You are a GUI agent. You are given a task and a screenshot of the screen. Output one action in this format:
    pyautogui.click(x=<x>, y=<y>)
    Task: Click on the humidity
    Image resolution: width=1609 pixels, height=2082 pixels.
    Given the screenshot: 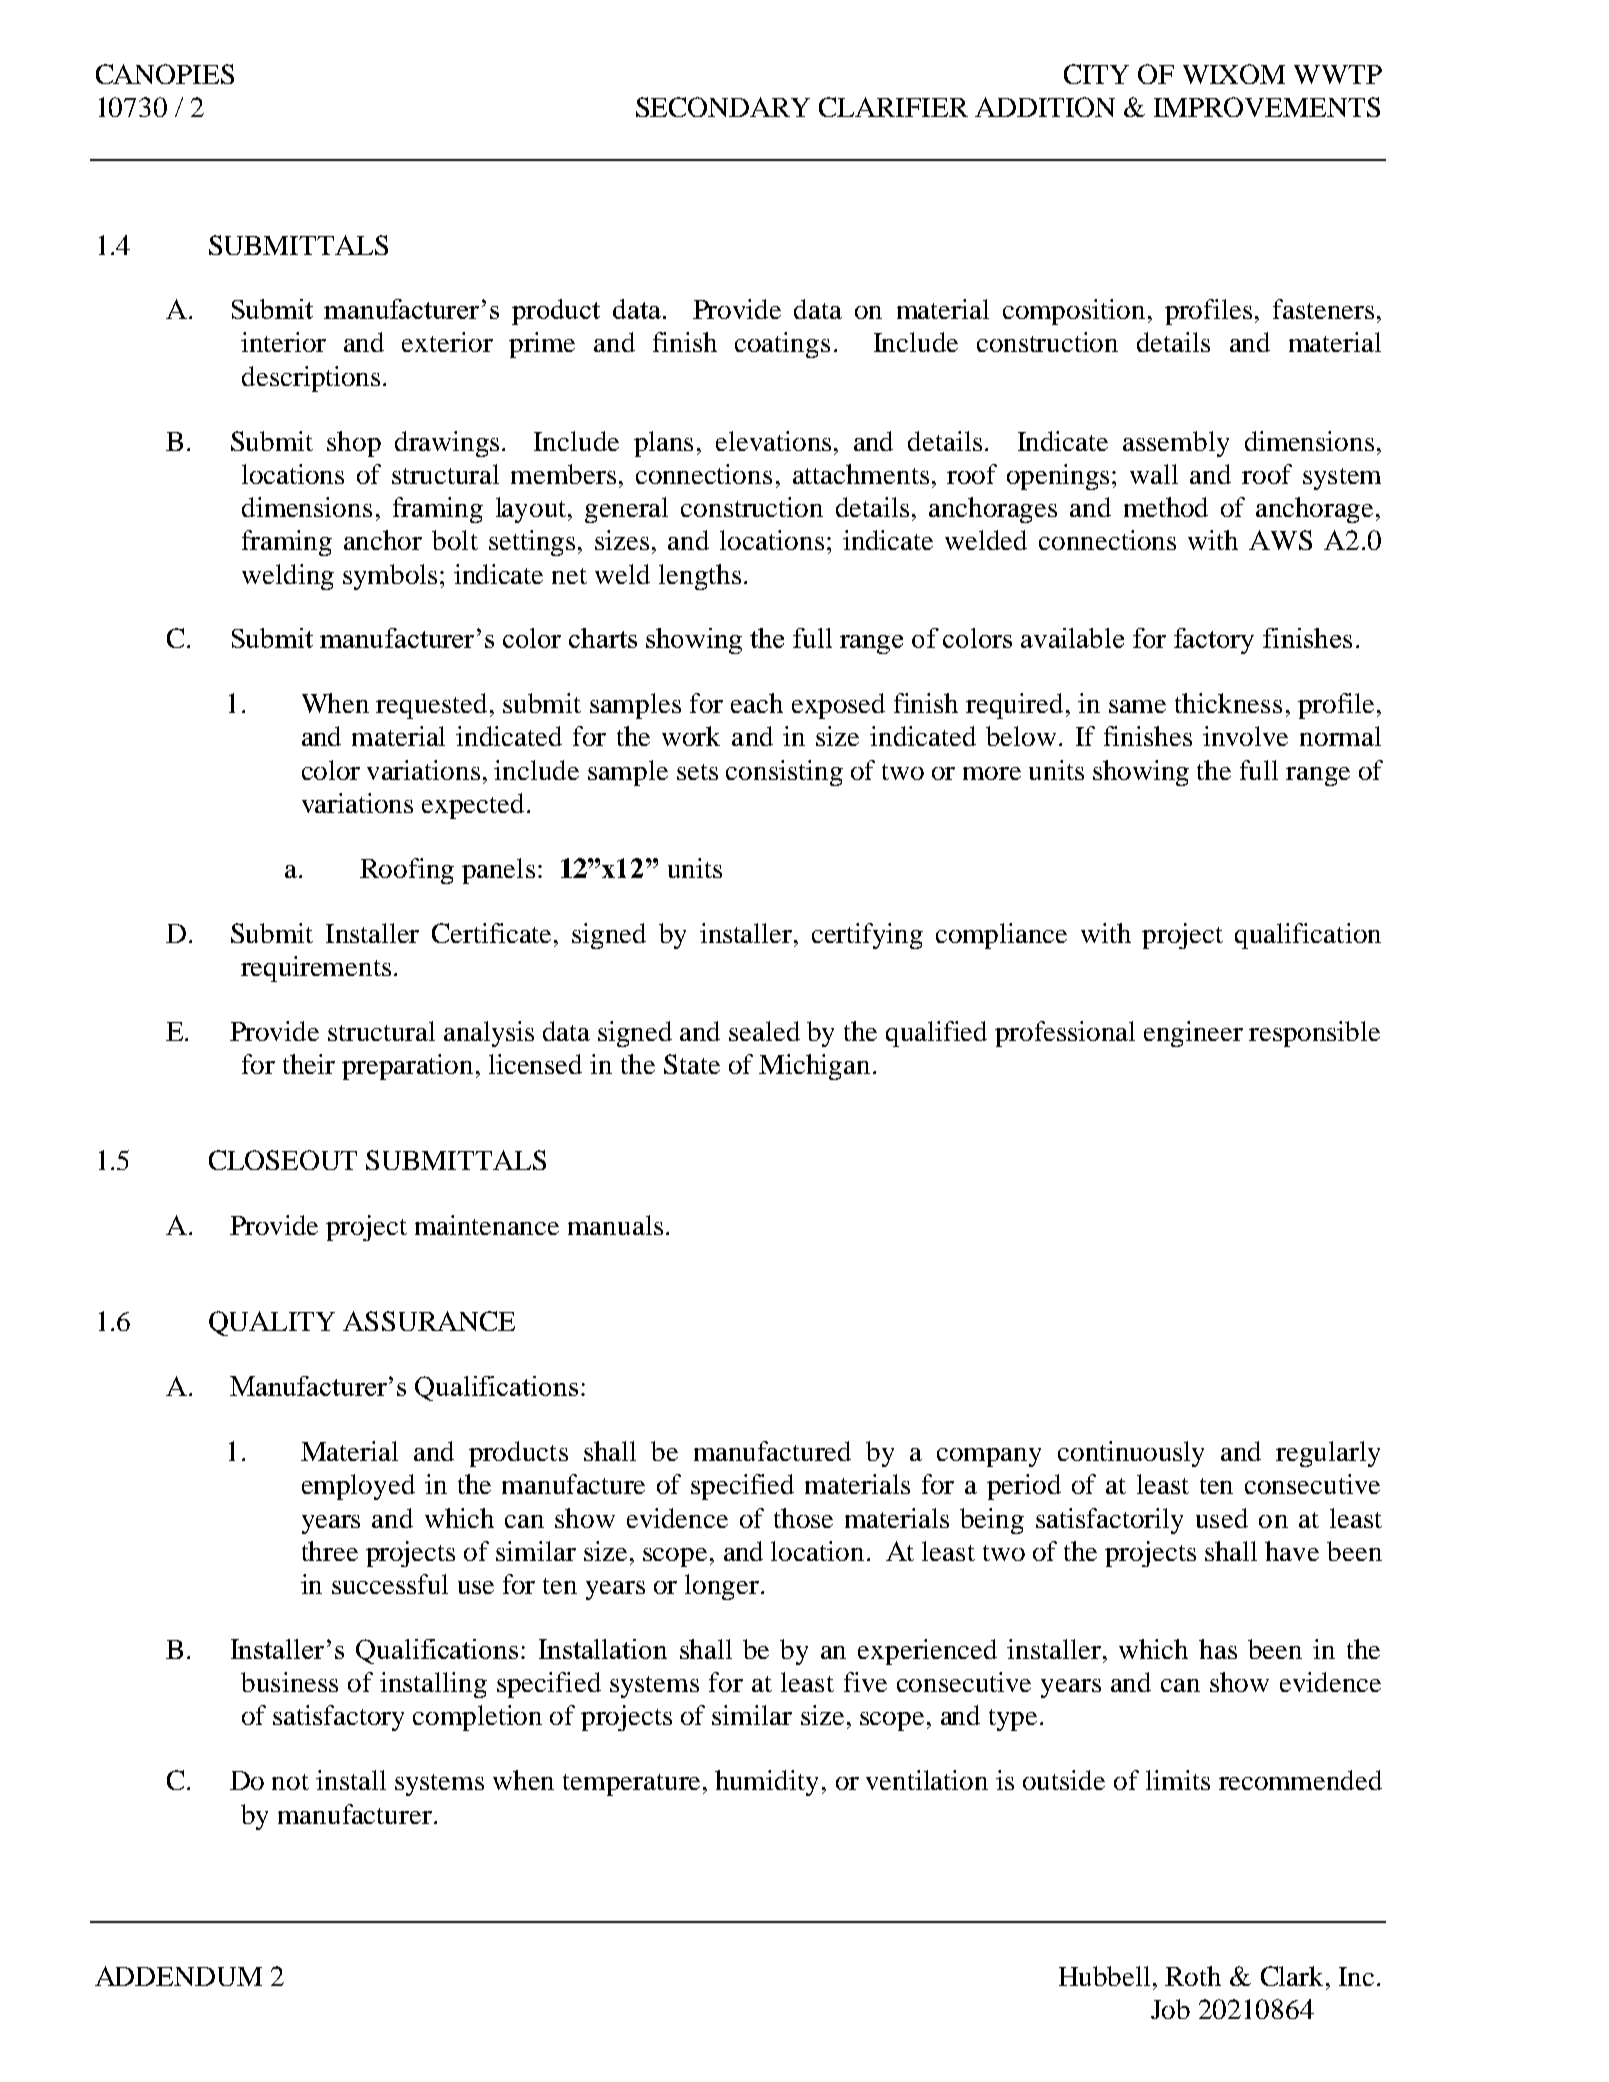 What is the action you would take?
    pyautogui.click(x=766, y=1783)
